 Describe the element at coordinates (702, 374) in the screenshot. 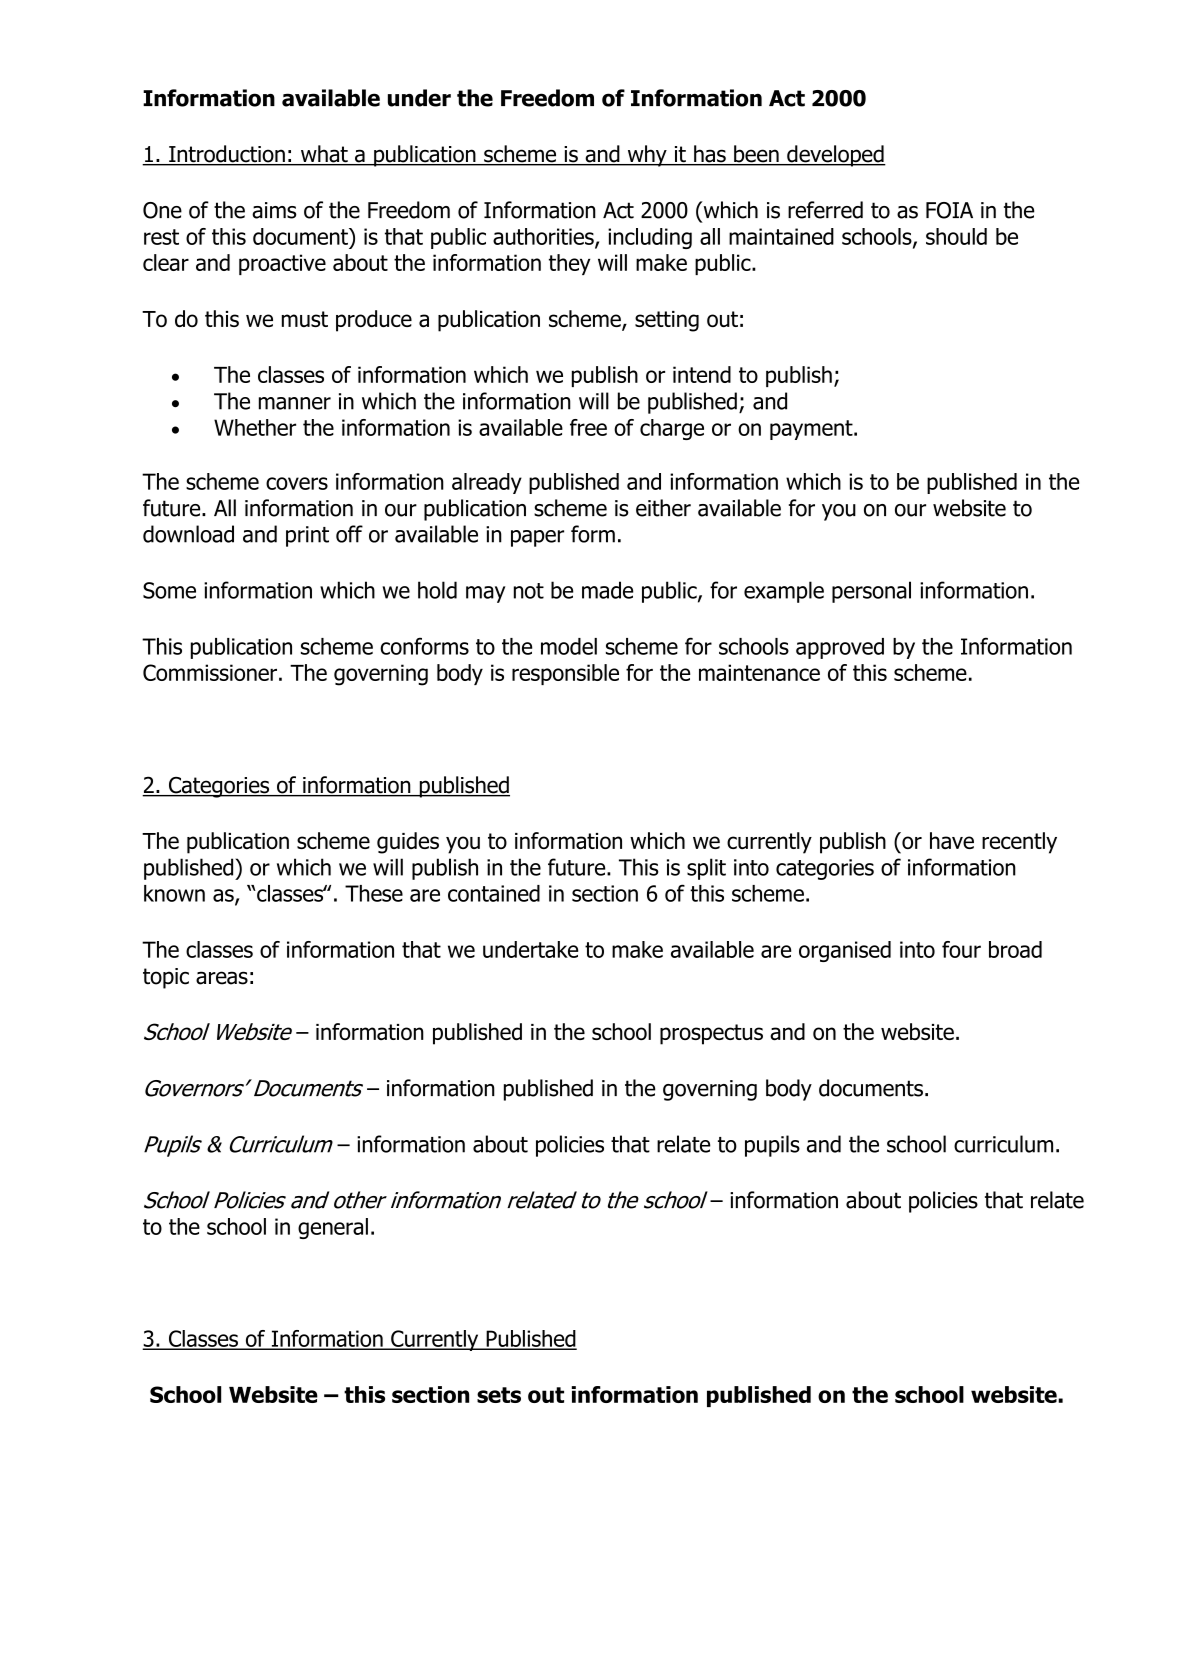

I see `intend` at that location.
